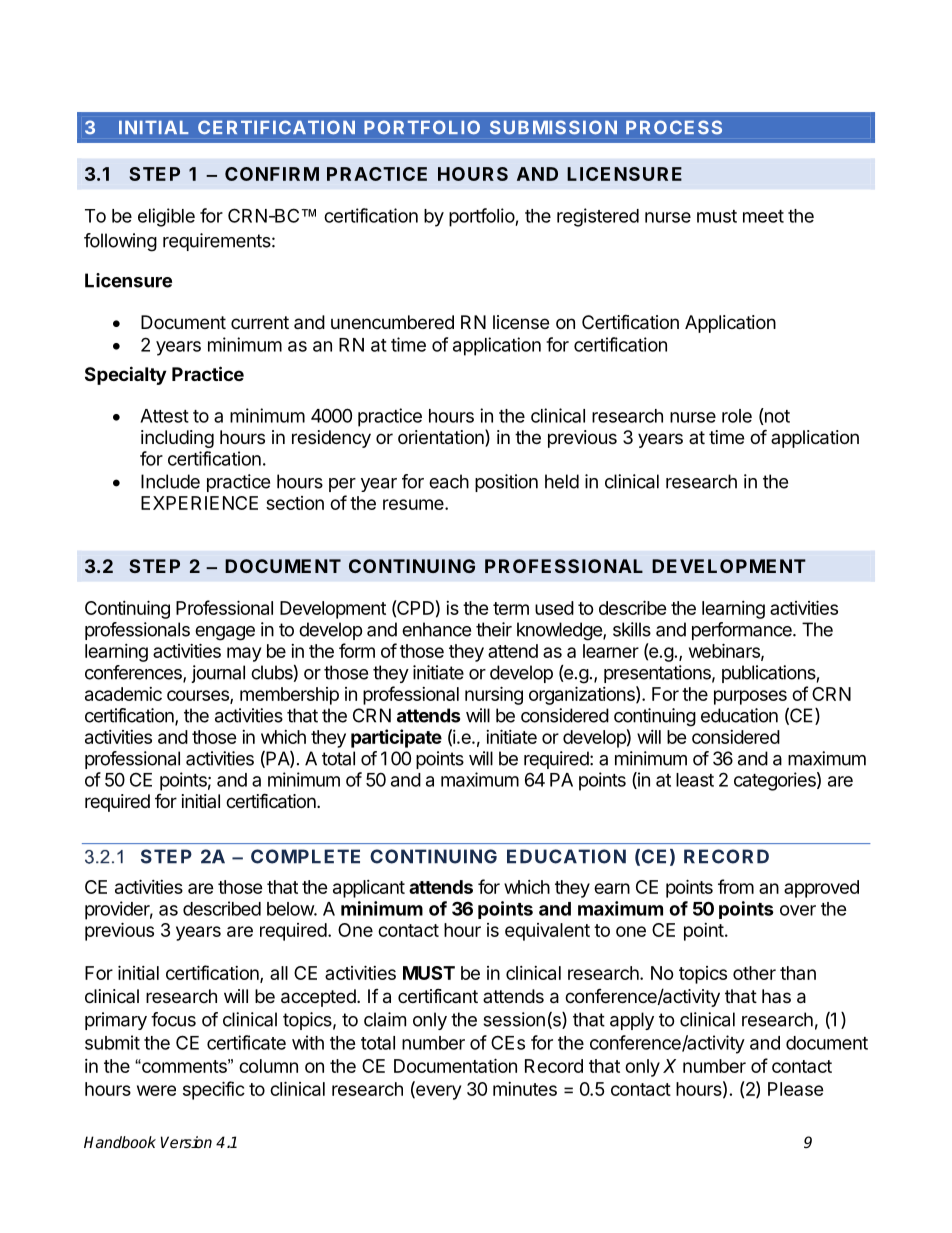 The height and width of the image is (1233, 952). What do you see at coordinates (796, 1089) in the image?
I see `Please` at bounding box center [796, 1089].
